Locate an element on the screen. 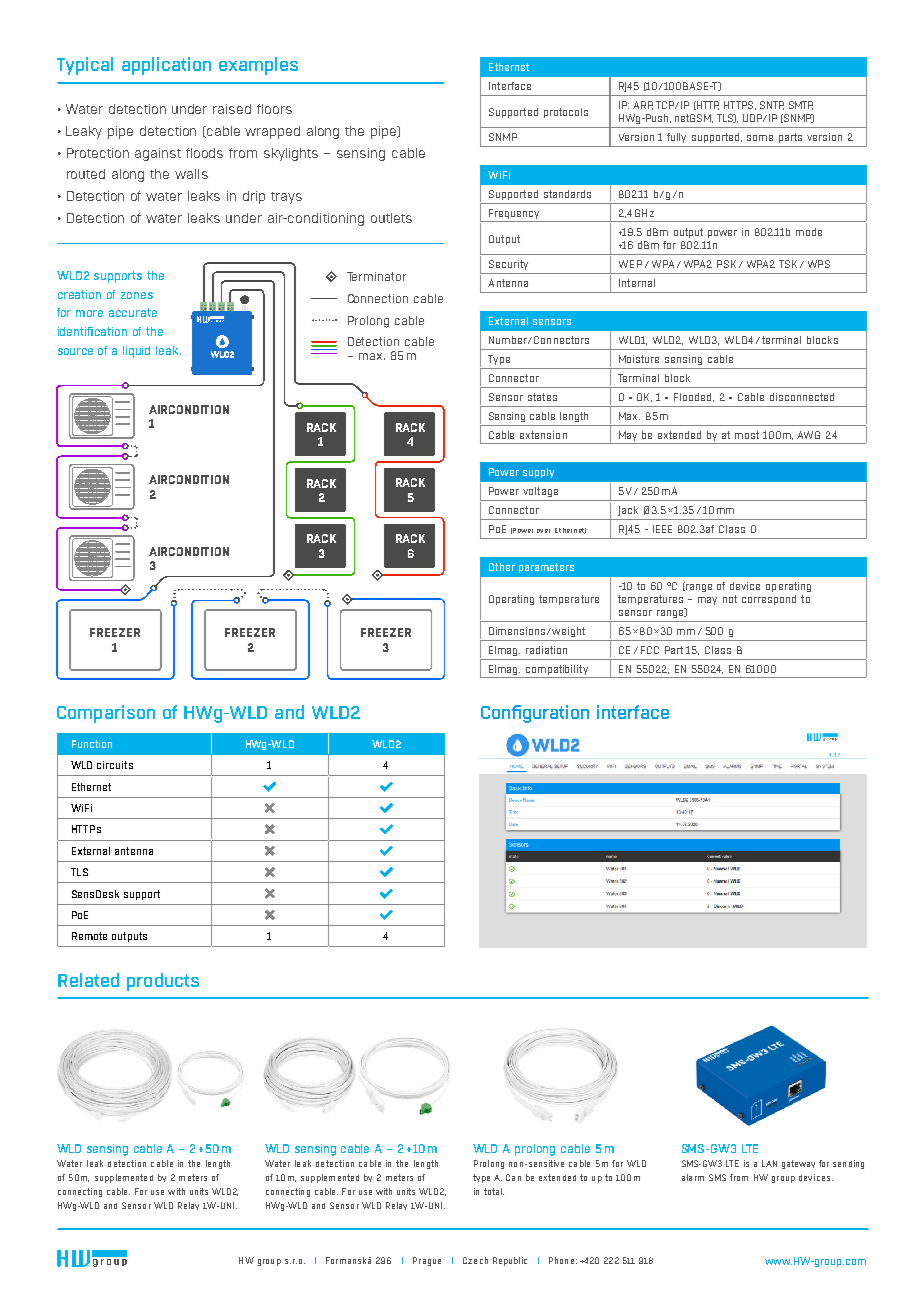 This screenshot has width=924, height=1308. application is located at coordinates (166, 66).
